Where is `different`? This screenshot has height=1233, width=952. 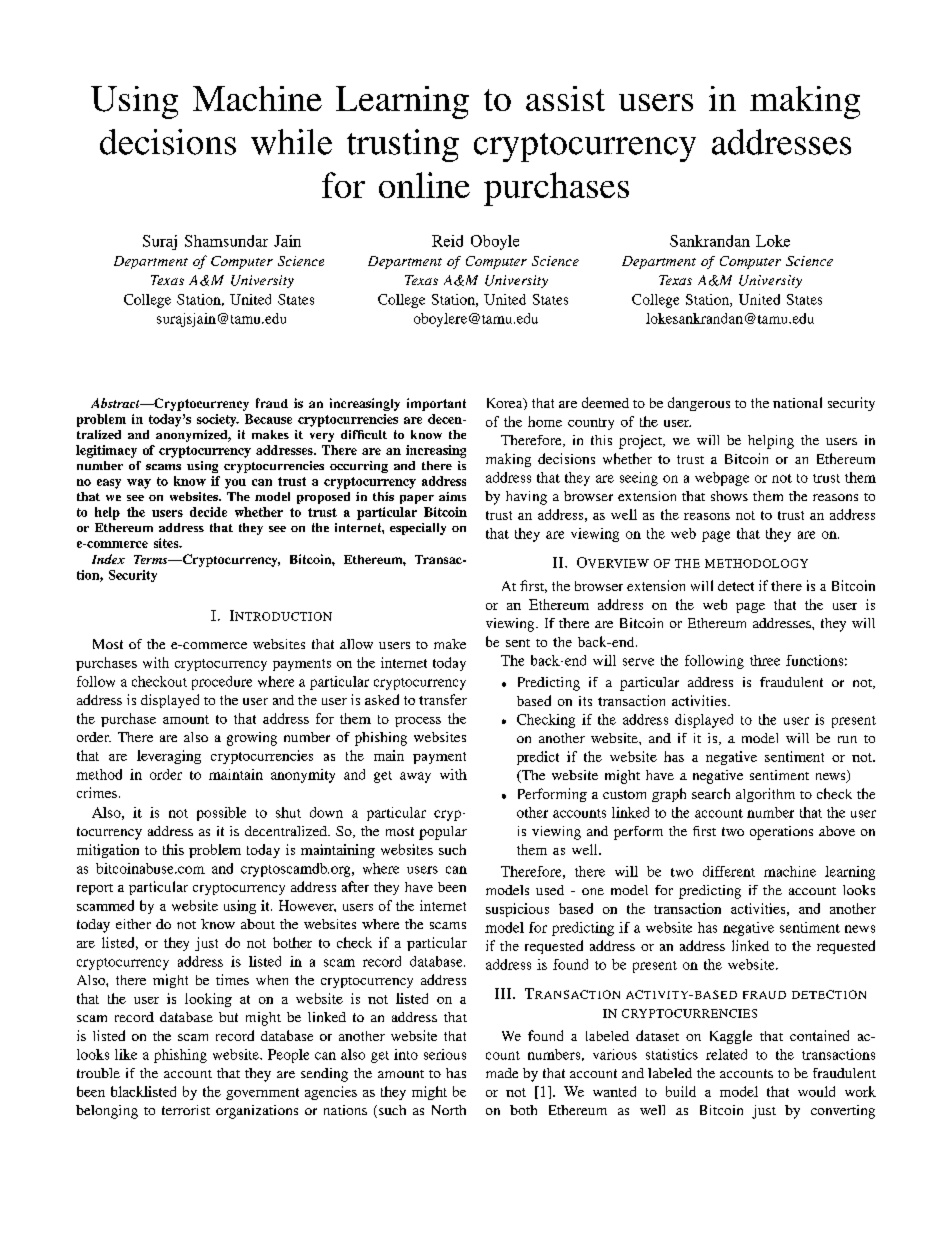
different is located at coordinates (729, 871).
